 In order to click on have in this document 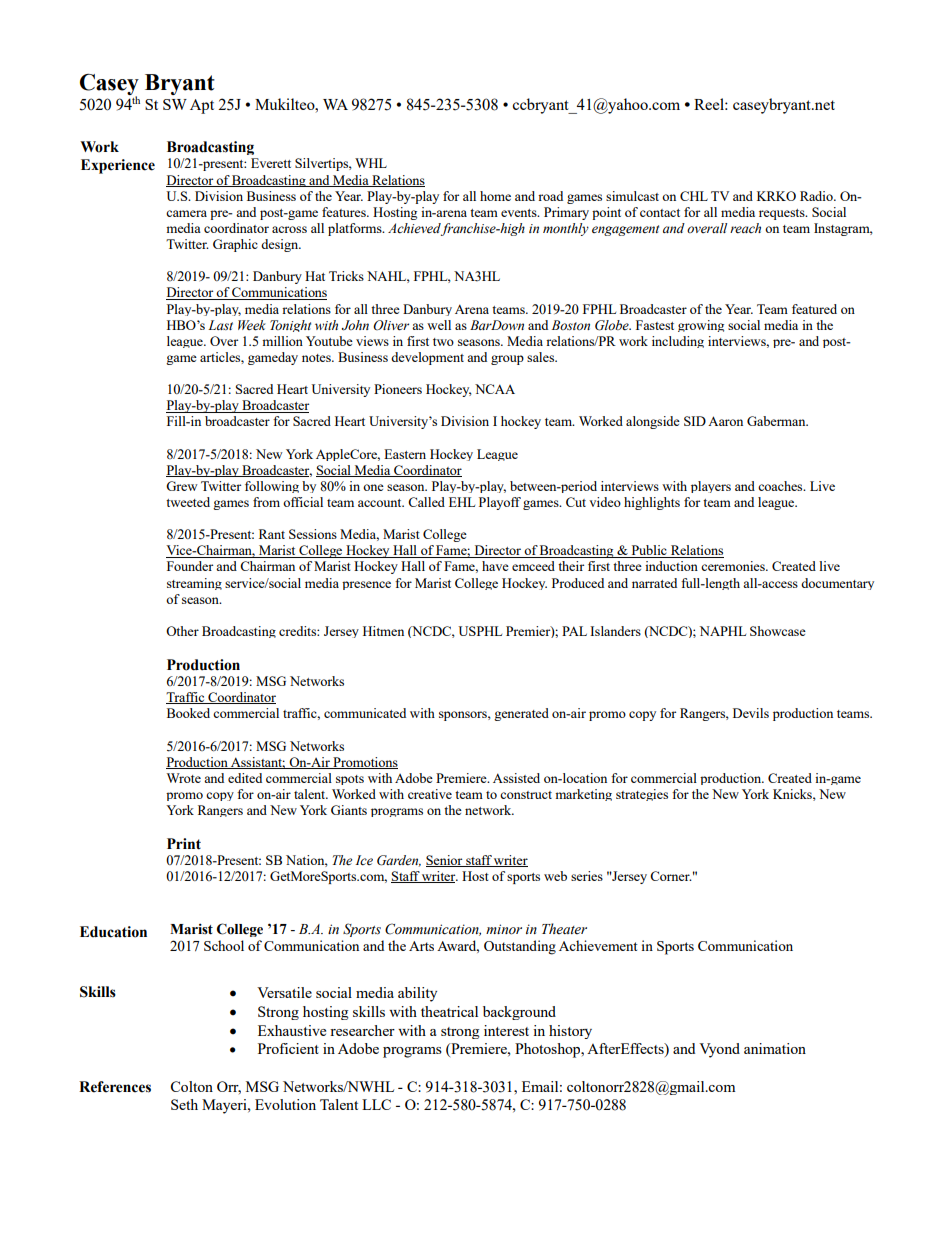, I will do `click(495, 566)`.
